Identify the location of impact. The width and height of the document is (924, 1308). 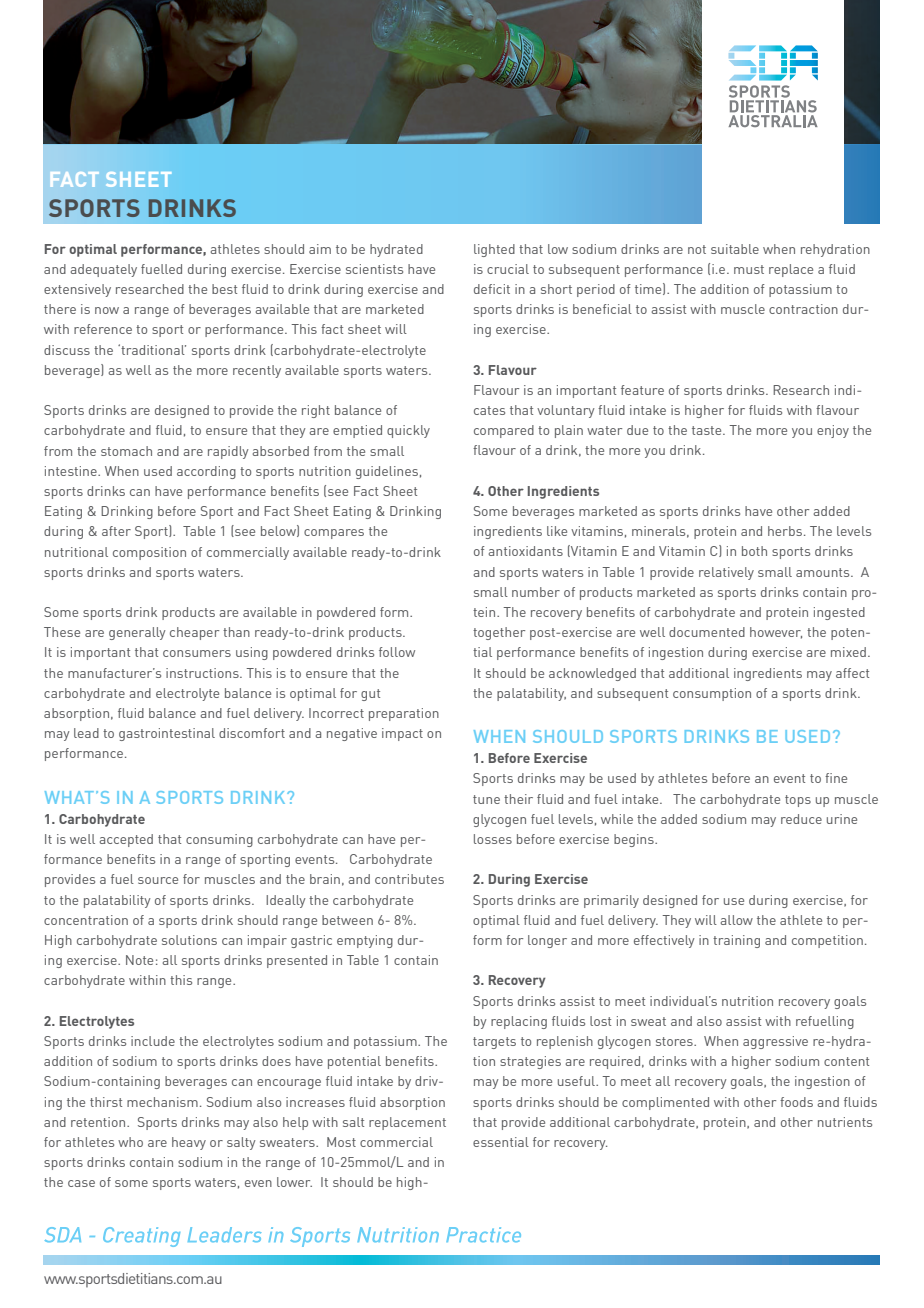
(402, 734).
